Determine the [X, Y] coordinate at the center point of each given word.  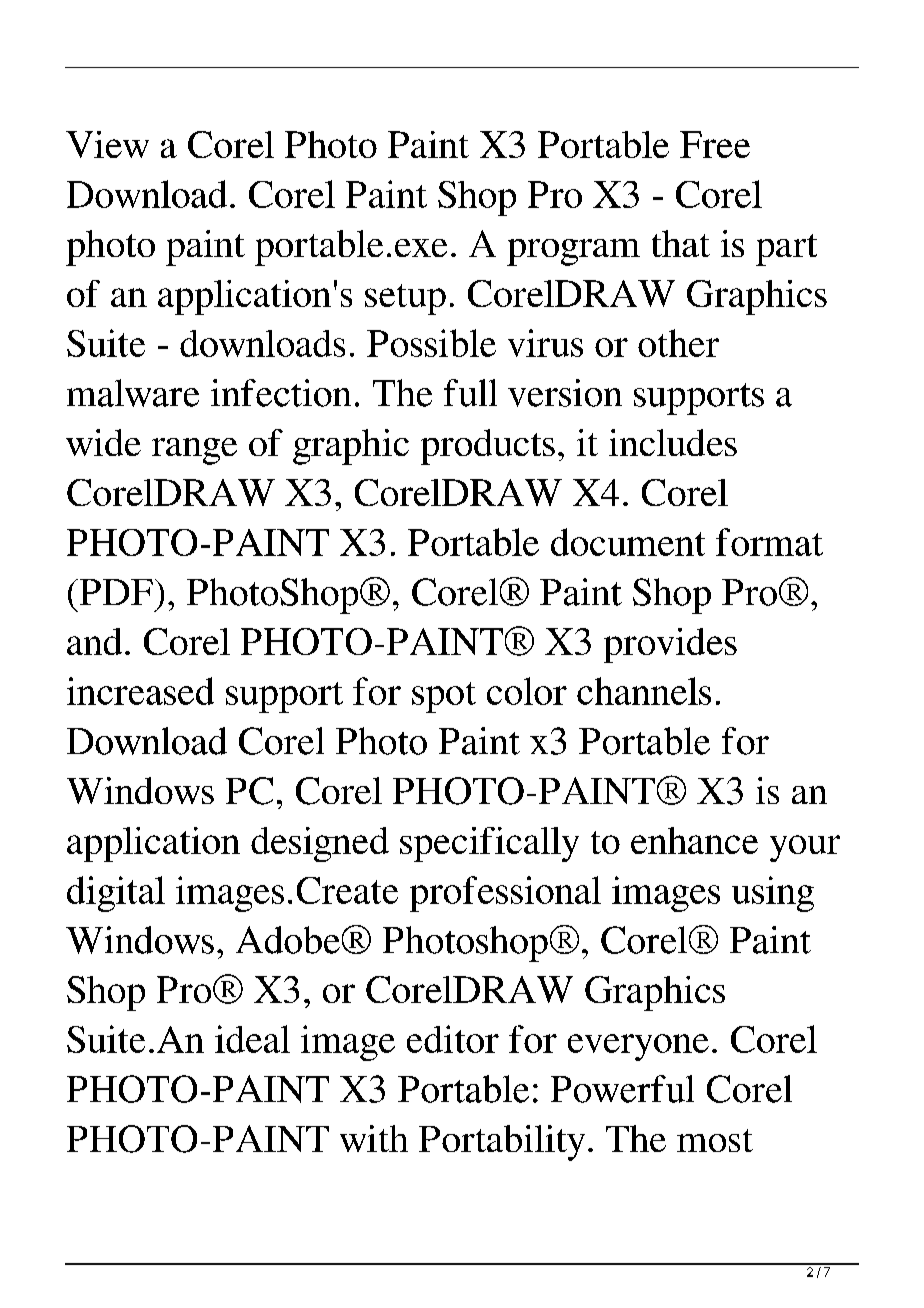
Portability [502, 1143]
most [715, 1140]
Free [715, 144]
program [573, 252]
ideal [252, 1039]
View [107, 144]
